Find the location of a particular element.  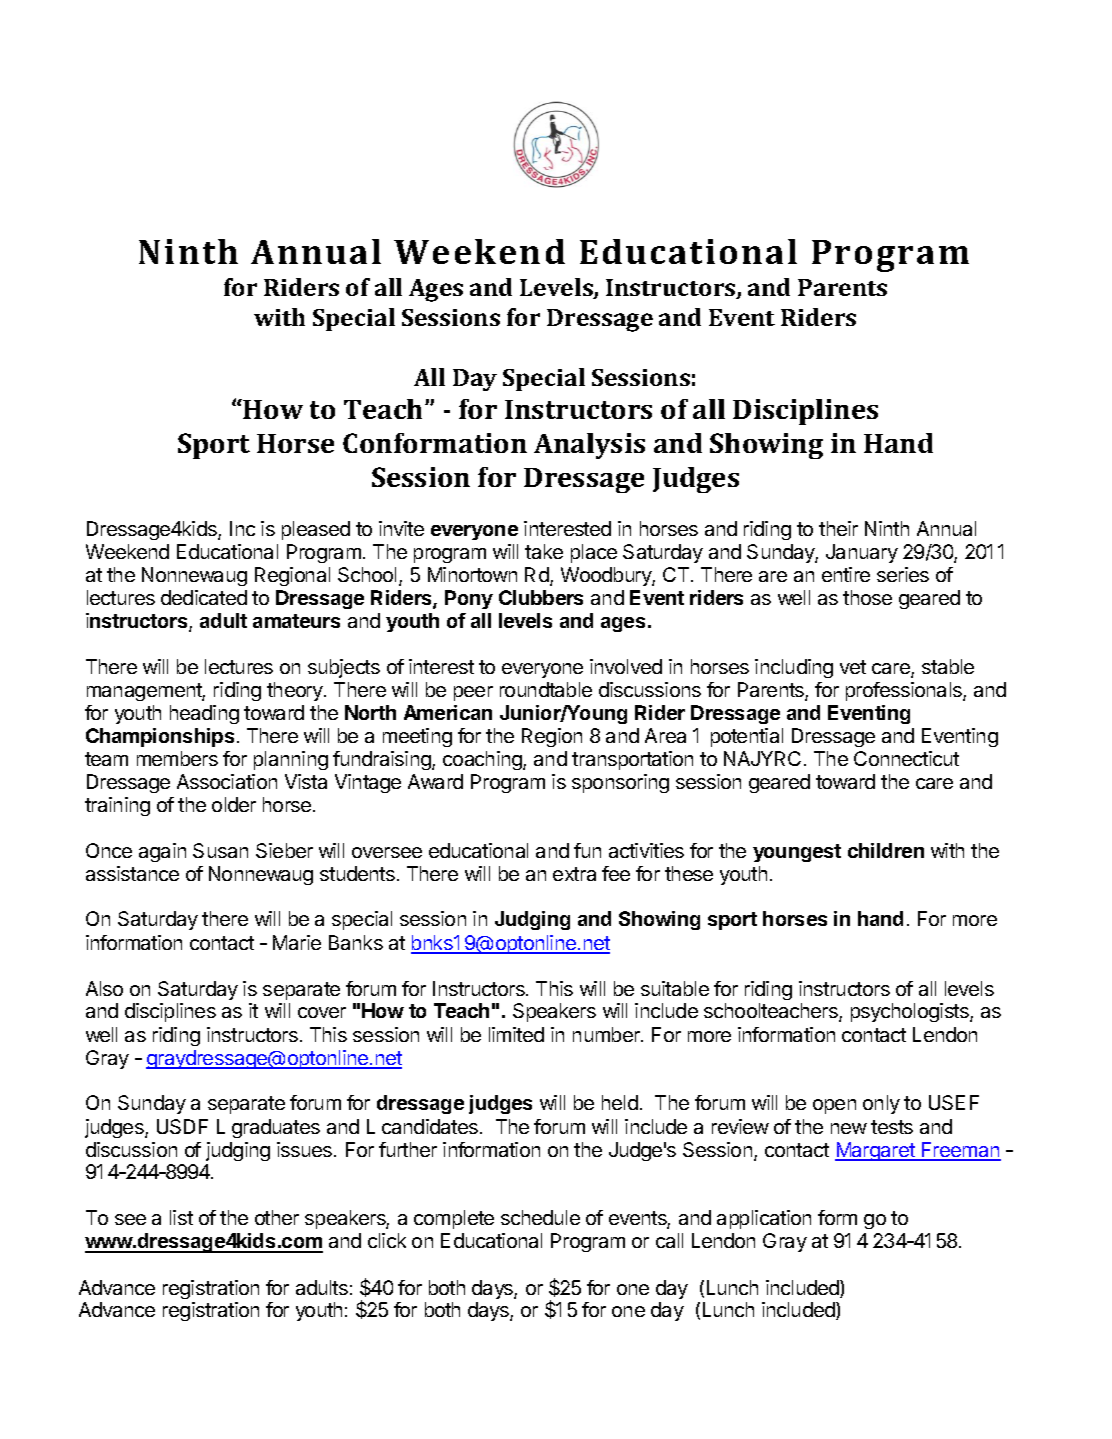

extra is located at coordinates (574, 874).
